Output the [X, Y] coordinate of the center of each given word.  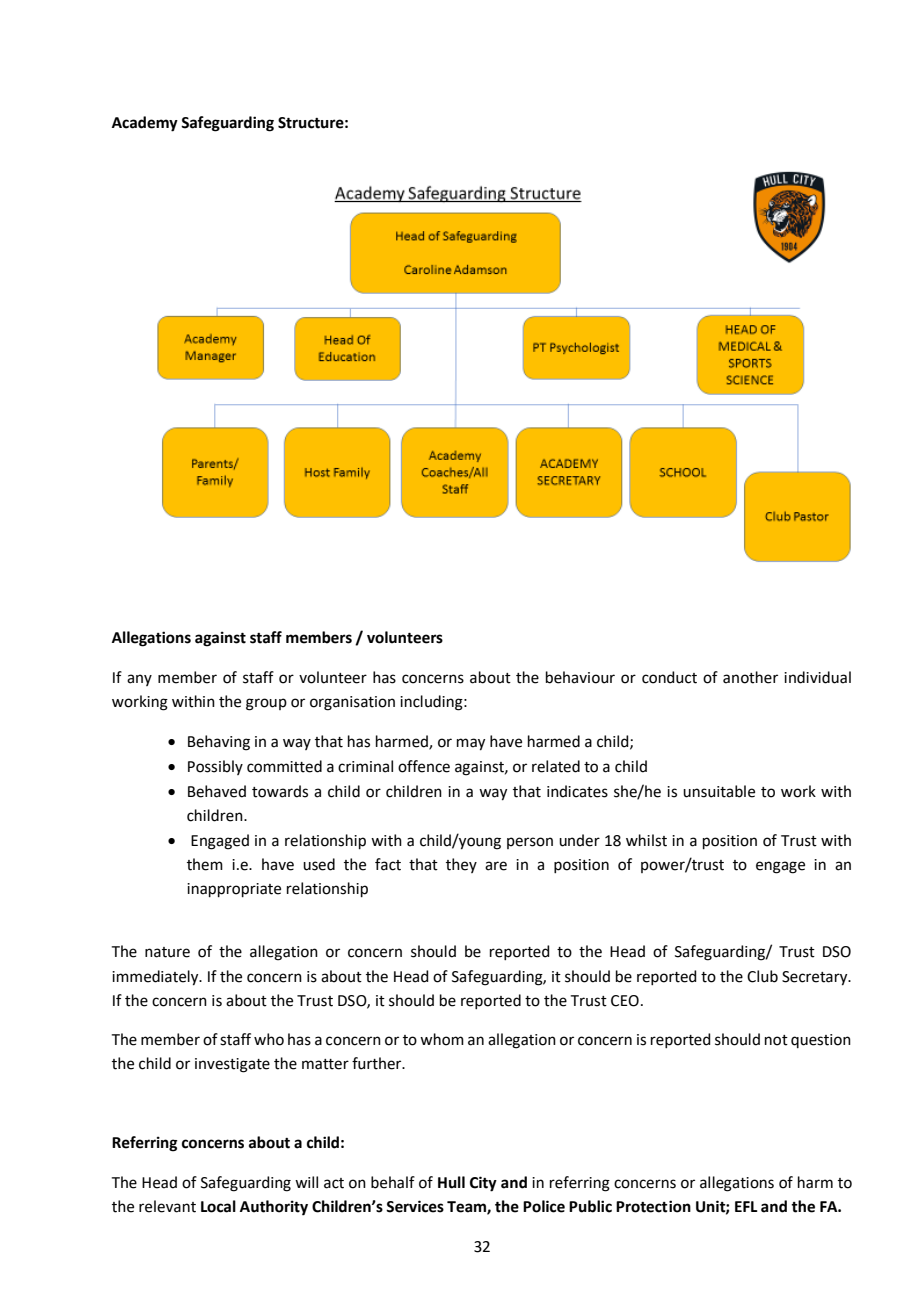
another [750, 677]
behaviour [580, 677]
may [471, 744]
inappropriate [234, 890]
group [266, 704]
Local [218, 1206]
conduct [669, 677]
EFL [746, 1206]
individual [817, 677]
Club [762, 976]
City [483, 1184]
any [139, 680]
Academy [145, 124]
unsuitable [719, 791]
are [496, 866]
